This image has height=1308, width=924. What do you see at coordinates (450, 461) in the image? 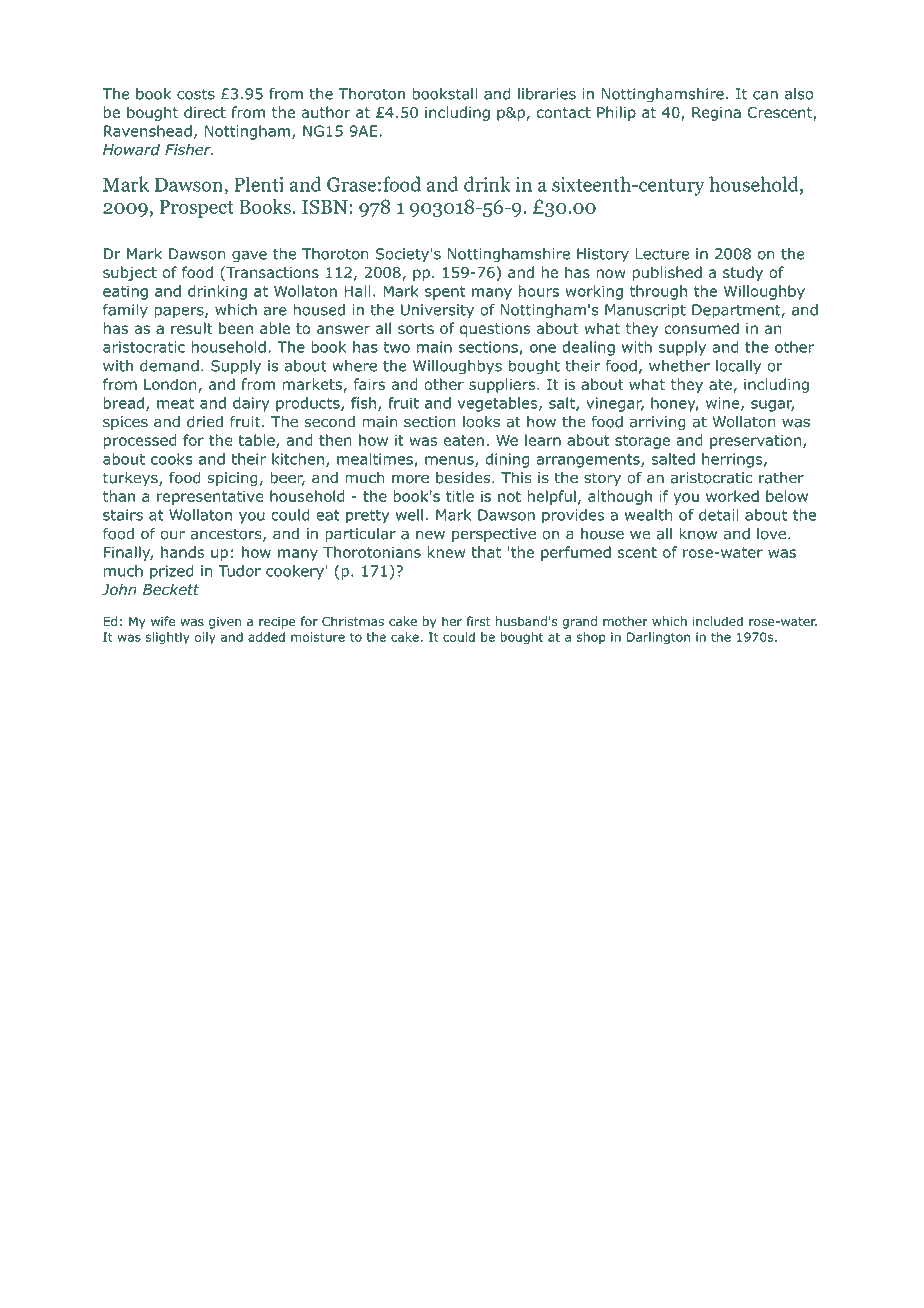
I see `menus` at bounding box center [450, 461].
